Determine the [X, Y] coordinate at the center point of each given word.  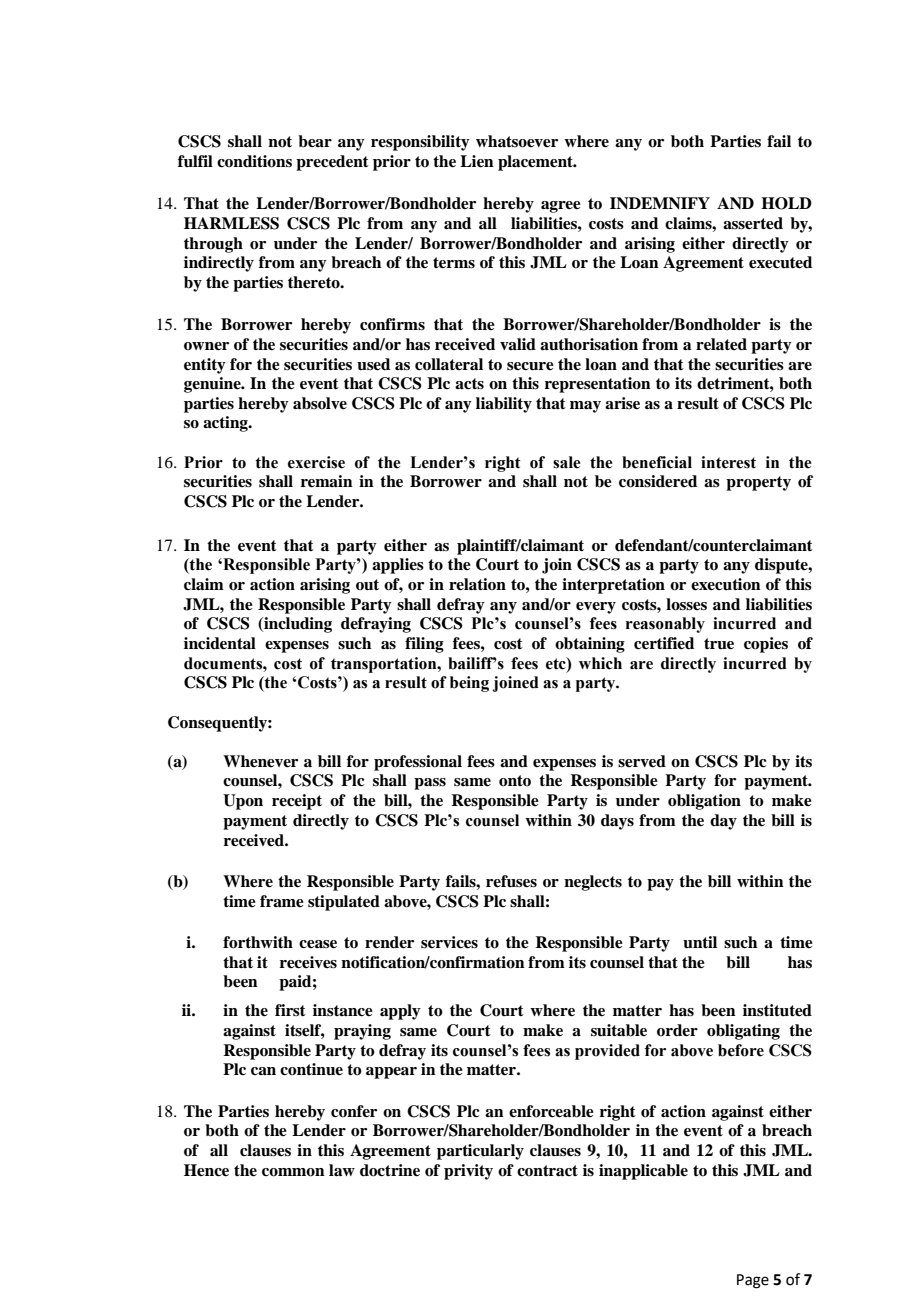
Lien [477, 161]
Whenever [260, 761]
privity [468, 1172]
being [469, 684]
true [719, 644]
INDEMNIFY [660, 203]
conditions [254, 161]
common [293, 1172]
